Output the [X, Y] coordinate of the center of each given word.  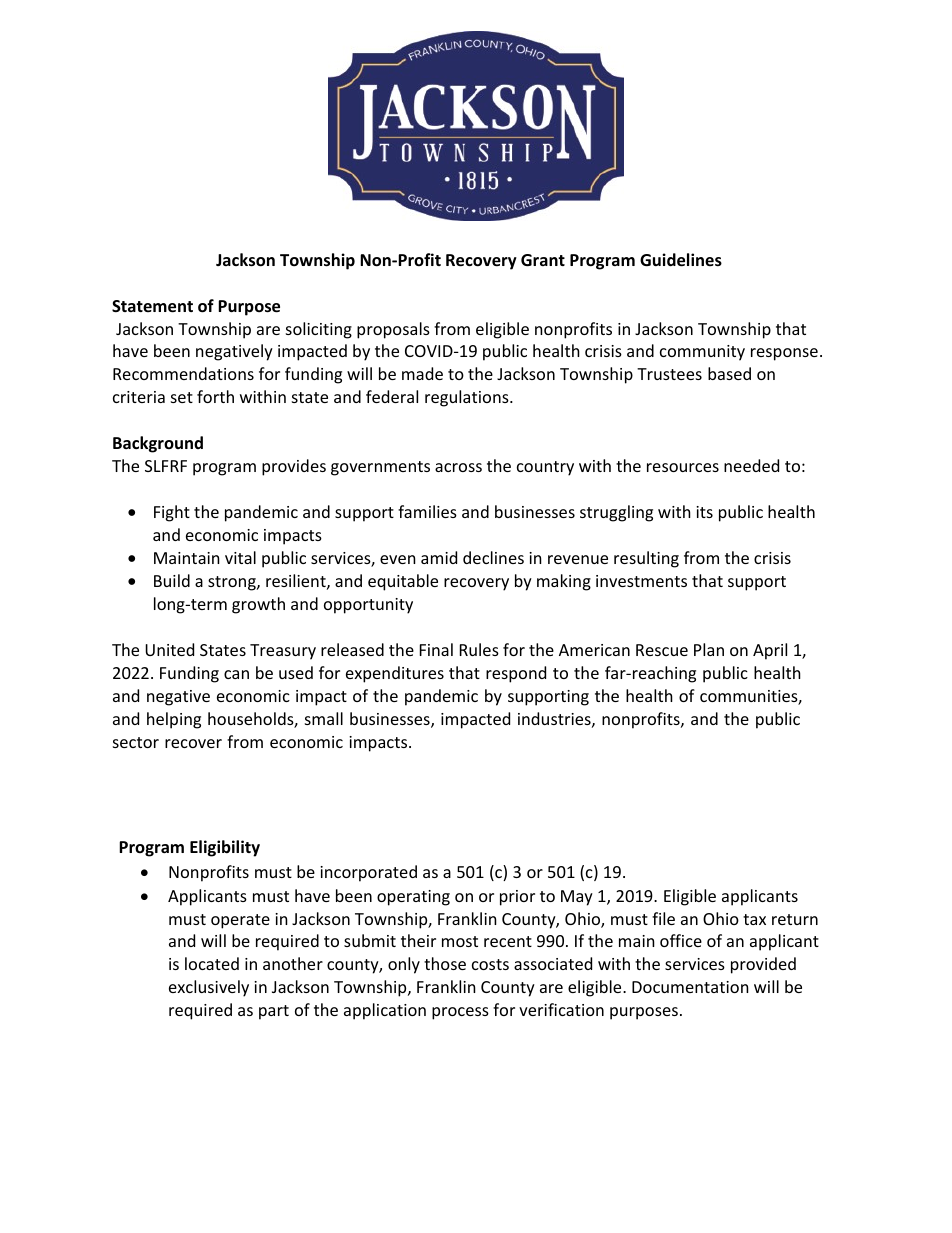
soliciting [319, 330]
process [460, 1013]
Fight [172, 513]
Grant [543, 260]
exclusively [209, 988]
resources [683, 467]
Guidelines [681, 260]
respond [516, 674]
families [427, 511]
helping [174, 720]
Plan [709, 649]
